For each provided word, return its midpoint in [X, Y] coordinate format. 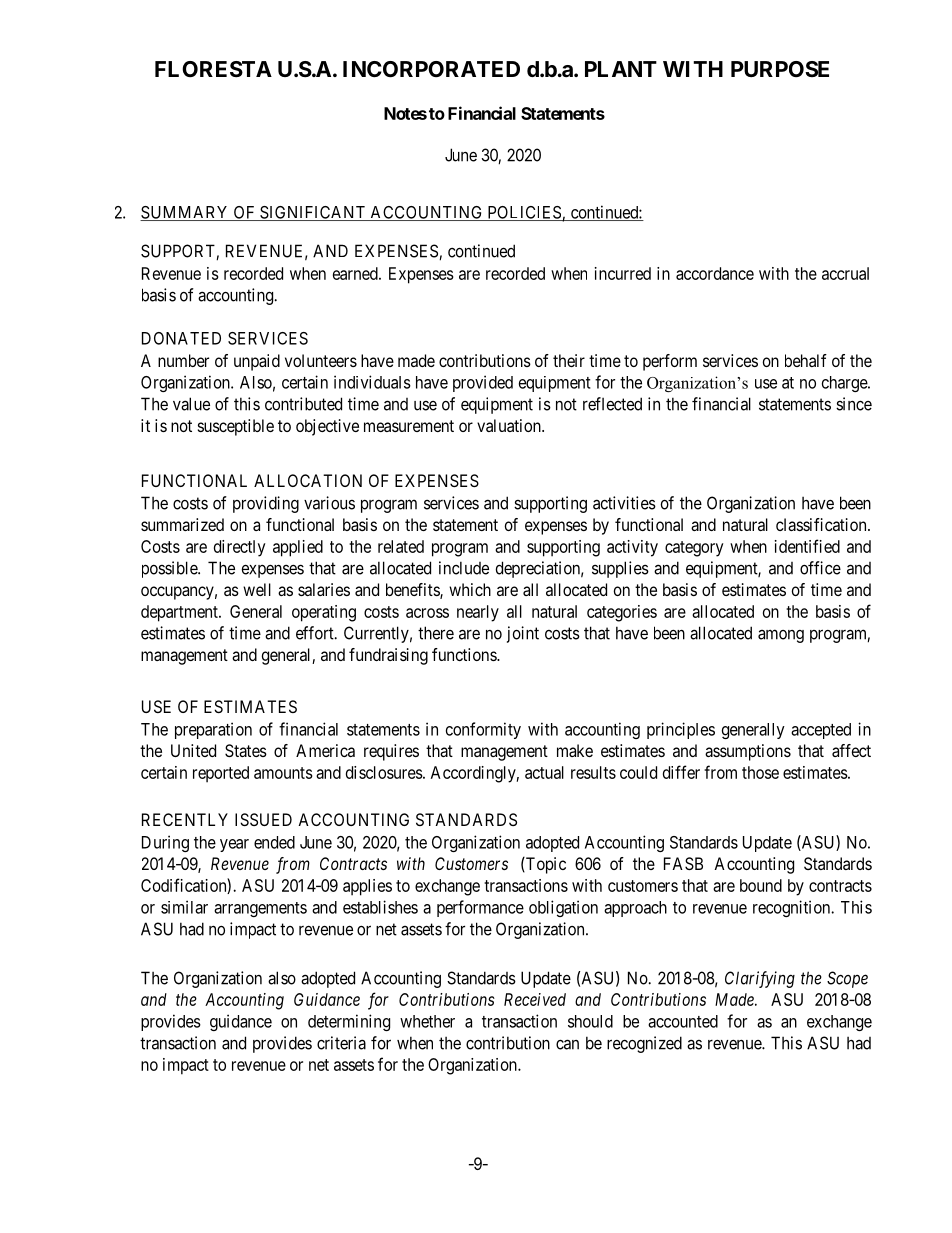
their [569, 360]
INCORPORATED [431, 69]
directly [240, 548]
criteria [341, 1043]
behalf [806, 360]
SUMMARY [185, 213]
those [760, 772]
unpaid [257, 362]
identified [807, 546]
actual [544, 772]
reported [221, 774]
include [464, 568]
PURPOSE [780, 69]
